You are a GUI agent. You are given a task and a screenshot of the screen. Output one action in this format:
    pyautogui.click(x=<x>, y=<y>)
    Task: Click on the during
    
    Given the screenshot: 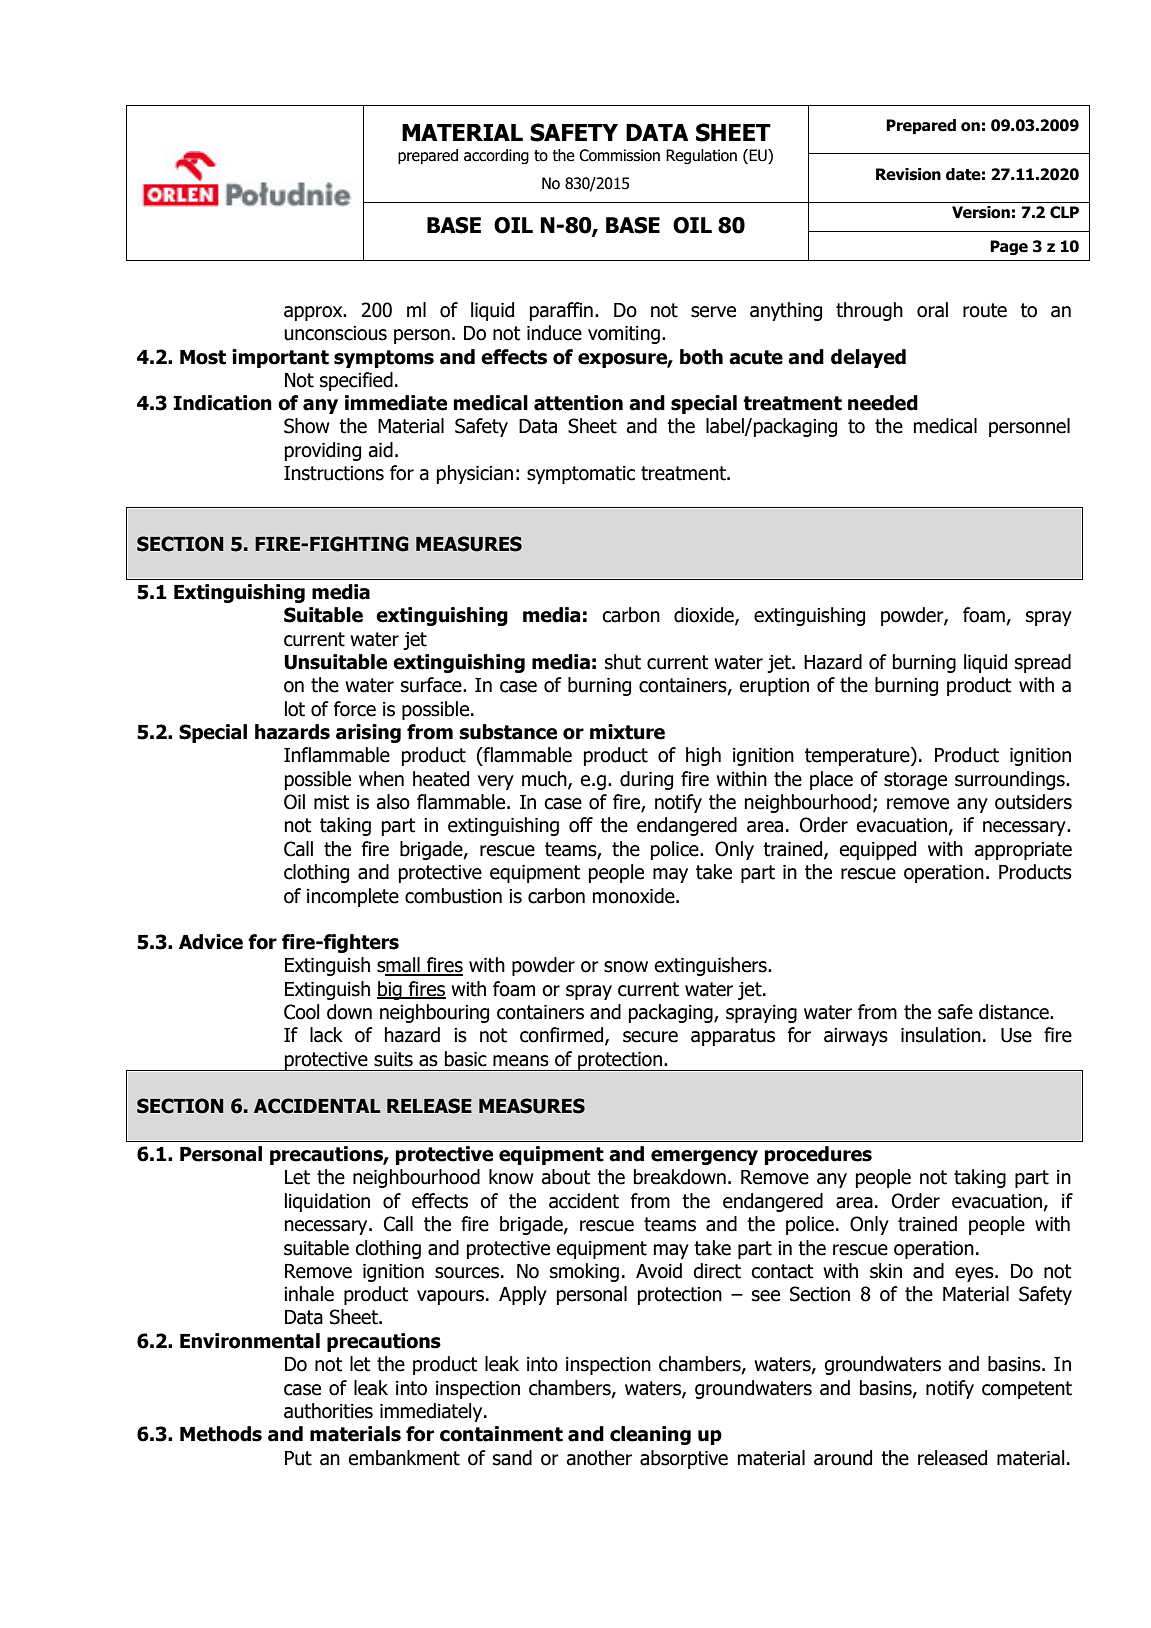 What is the action you would take?
    pyautogui.click(x=646, y=780)
